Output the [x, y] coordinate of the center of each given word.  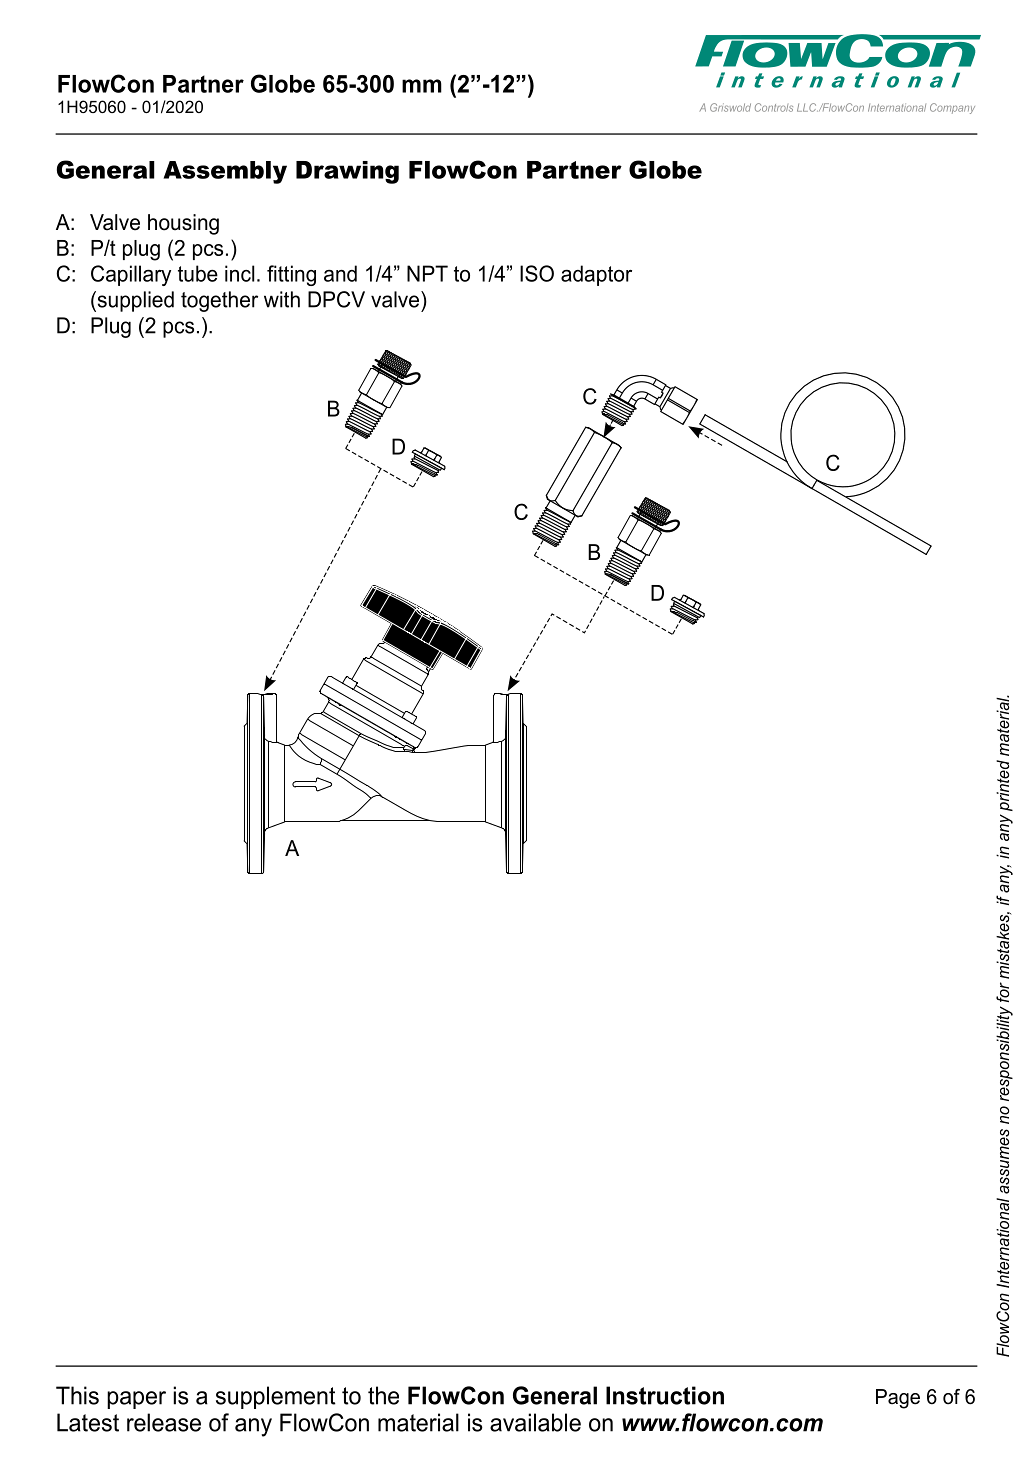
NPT [427, 273]
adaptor [596, 275]
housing [183, 224]
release [164, 1422]
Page [898, 1399]
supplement [276, 1397]
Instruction [665, 1395]
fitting [291, 275]
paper [136, 1400]
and [340, 273]
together [219, 301]
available [535, 1422]
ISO [537, 273]
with [282, 299]
